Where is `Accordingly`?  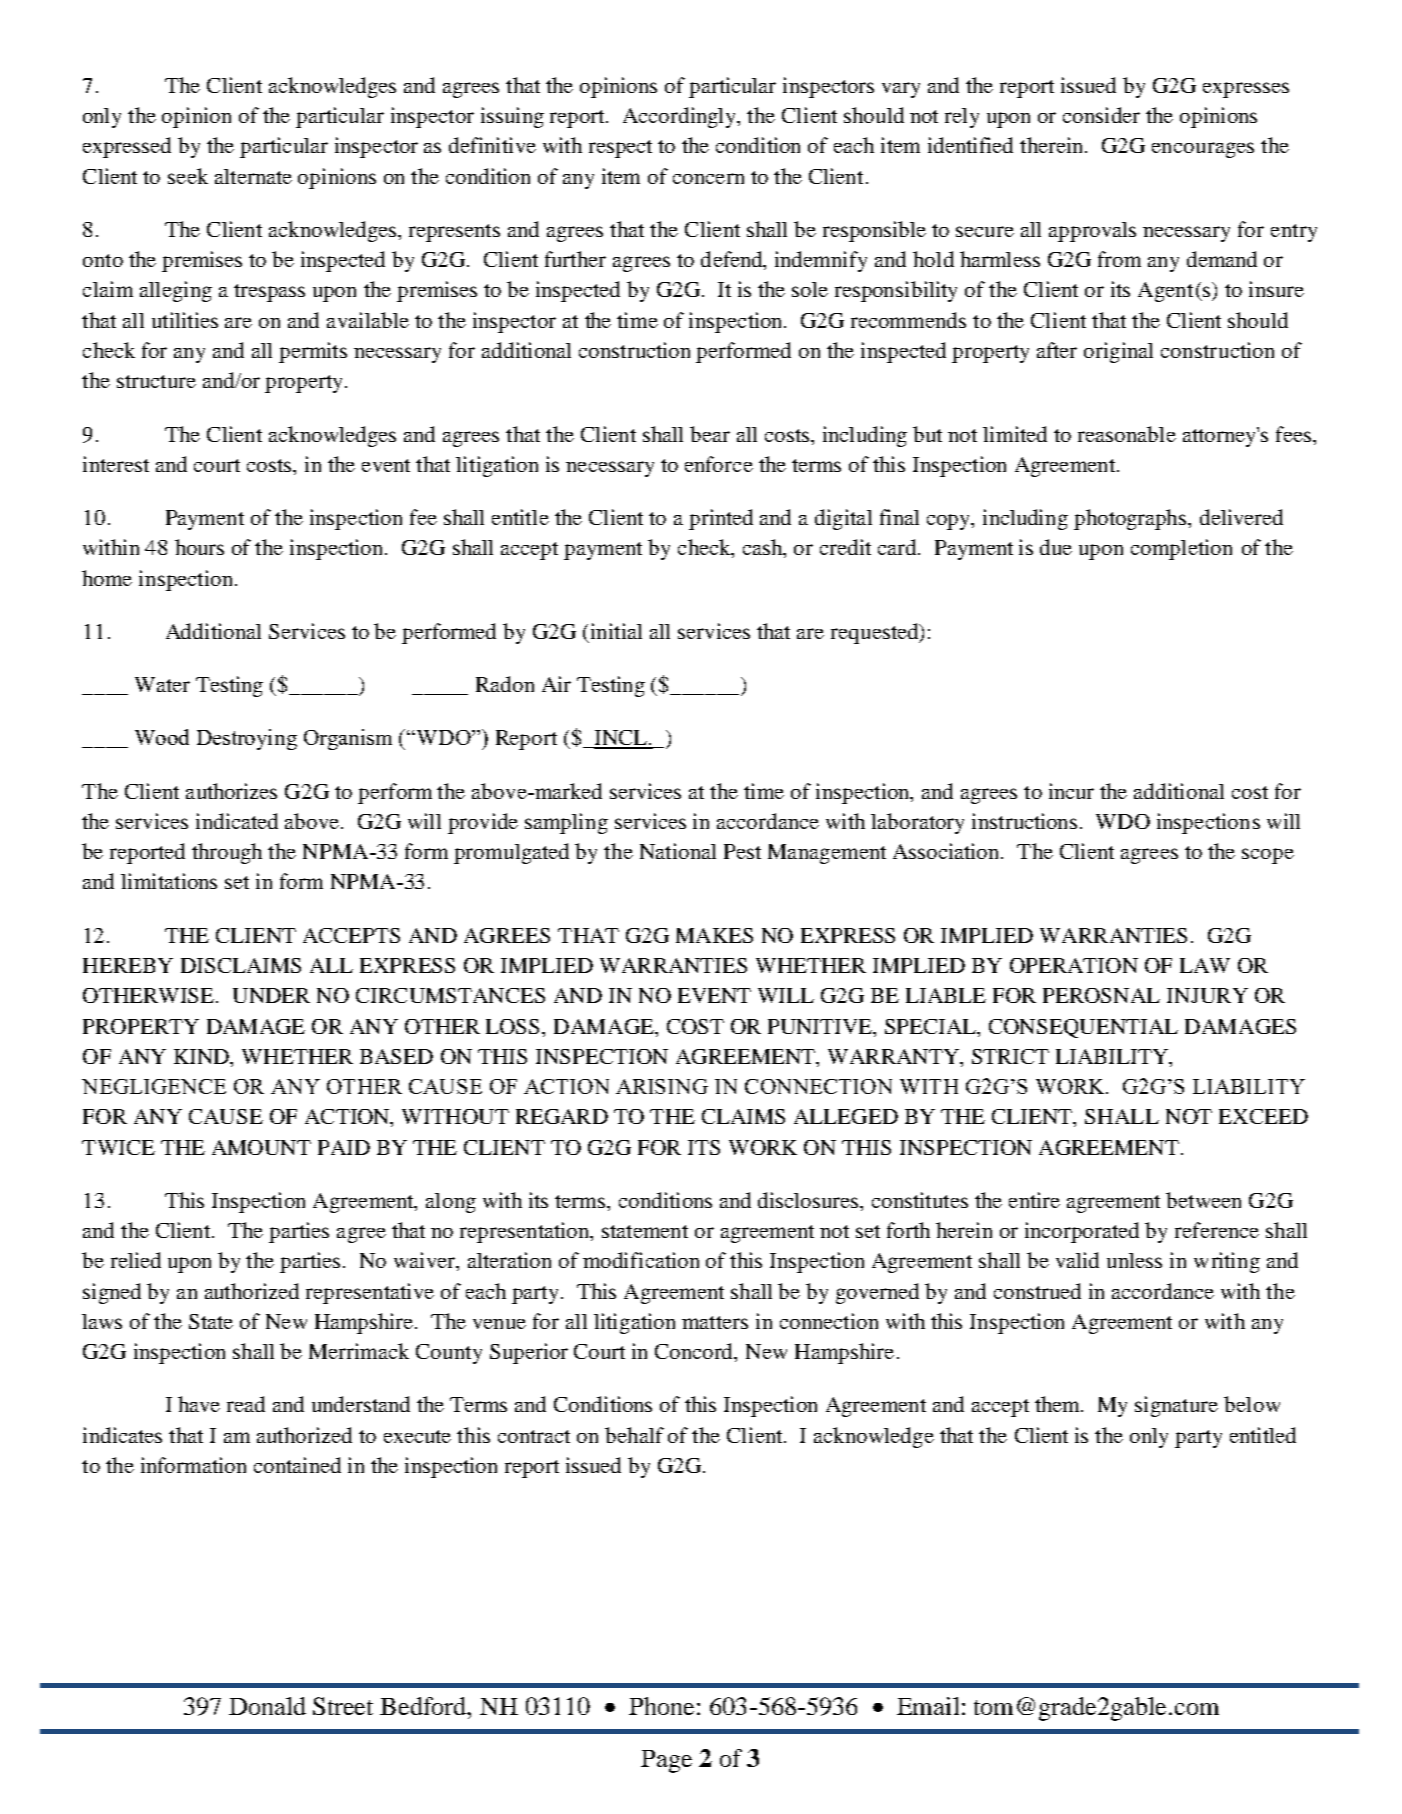 Accordingly is located at coordinates (681, 117).
